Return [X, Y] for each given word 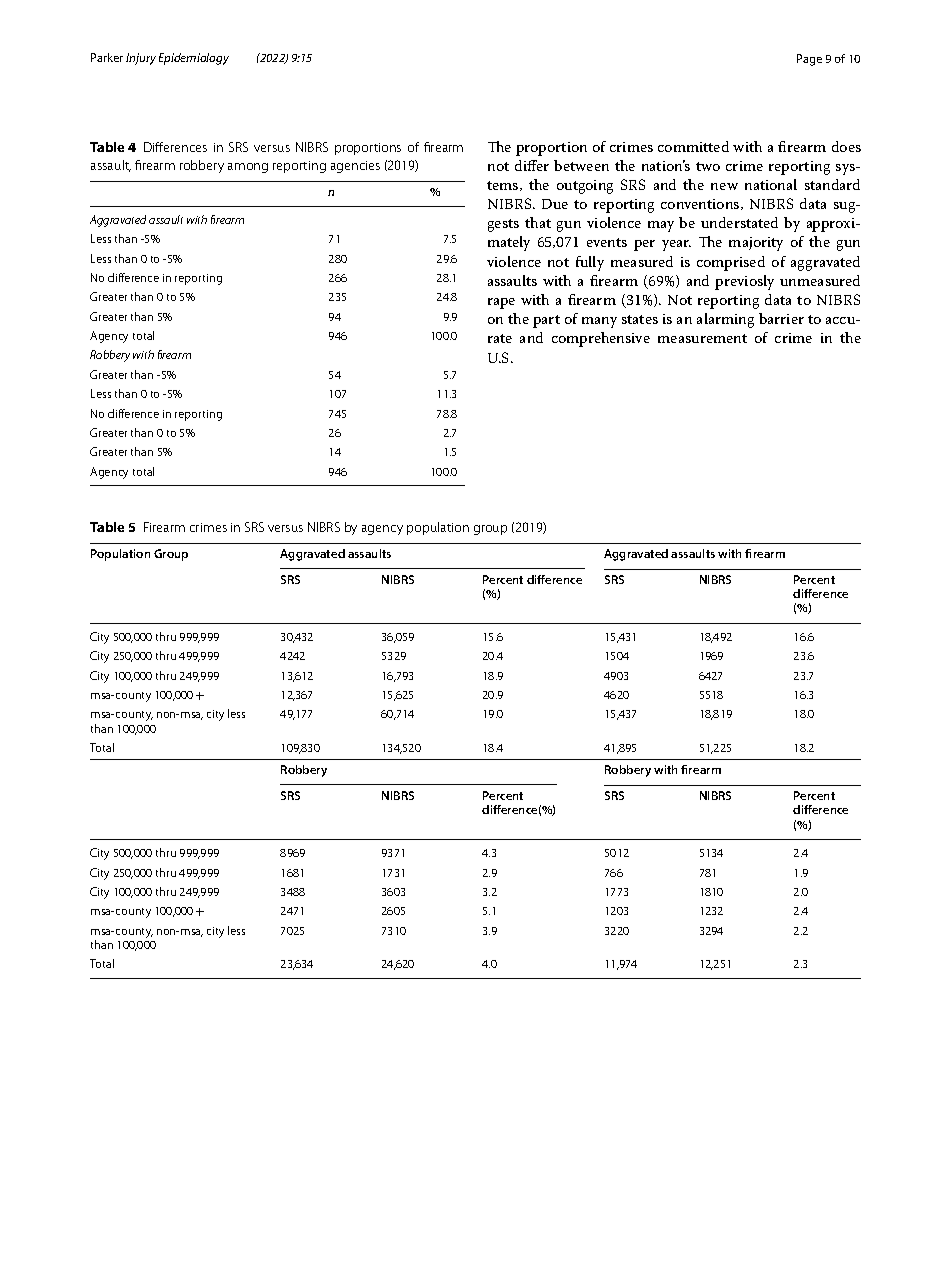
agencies [355, 167]
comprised [731, 263]
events [607, 242]
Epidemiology [194, 59]
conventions [701, 204]
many [599, 322]
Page [809, 60]
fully [590, 263]
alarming [725, 320]
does [846, 146]
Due [555, 204]
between [581, 165]
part [546, 321]
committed [693, 146]
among [248, 168]
